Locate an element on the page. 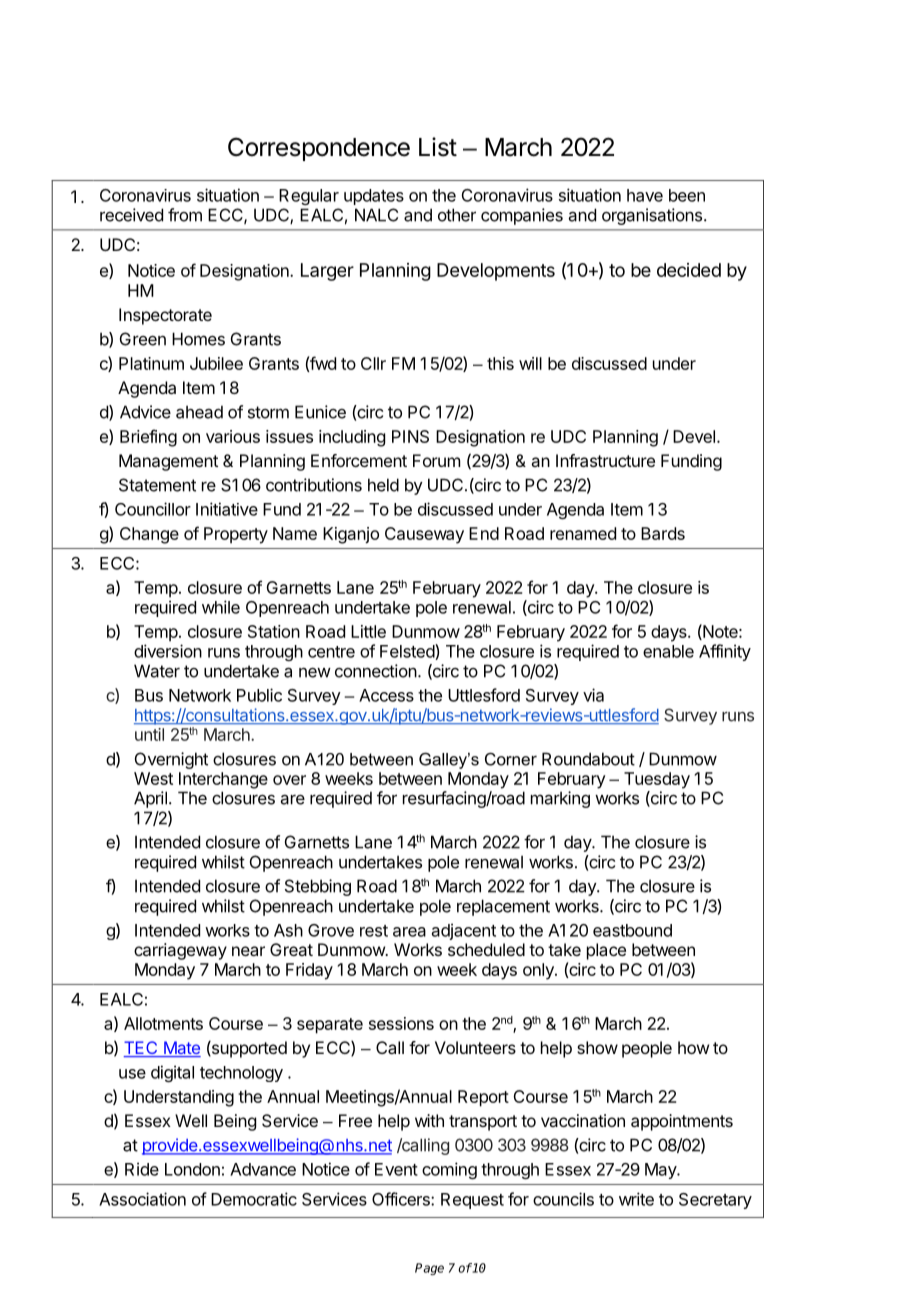 The height and width of the document is (1308, 924). have is located at coordinates (645, 195).
